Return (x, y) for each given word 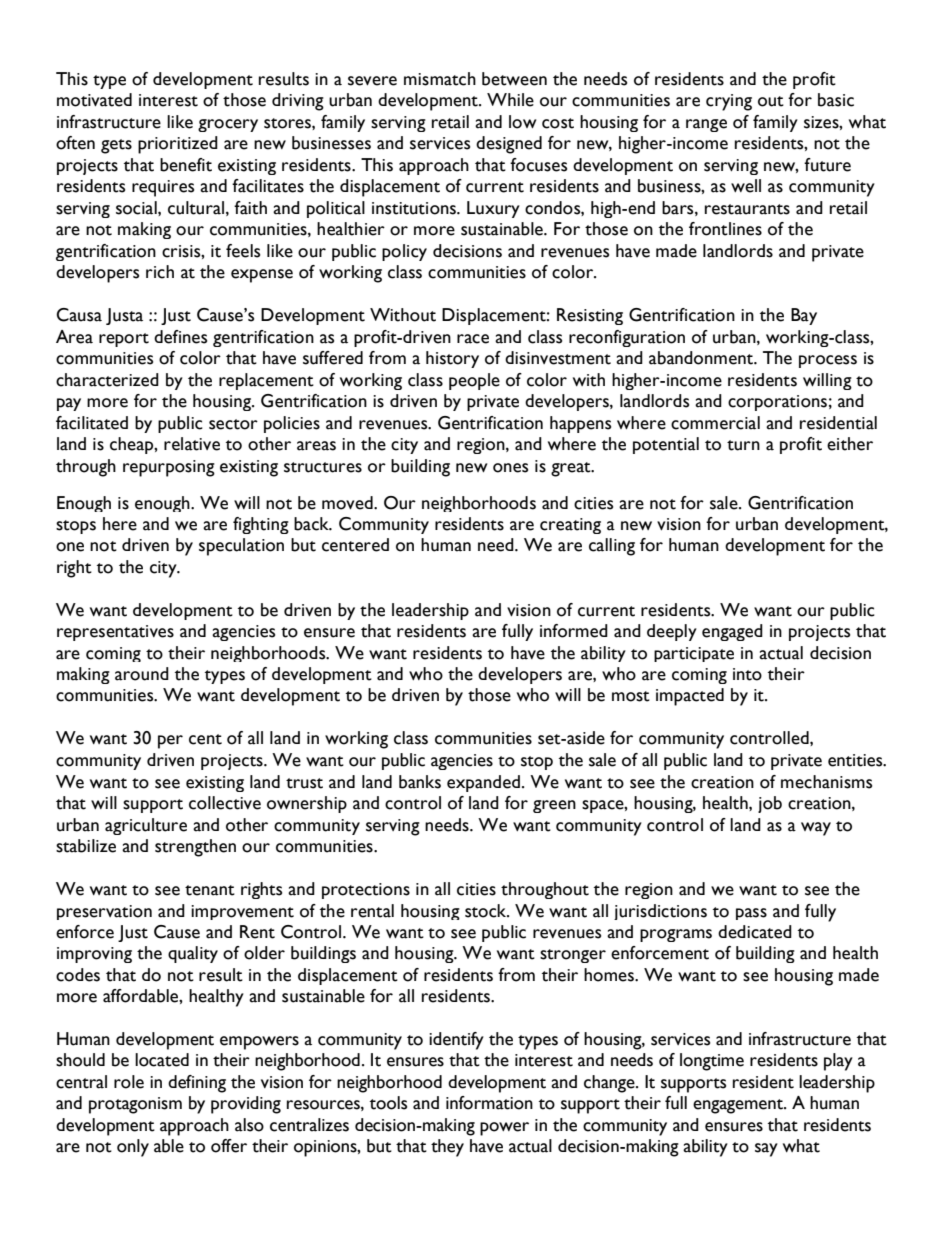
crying (729, 102)
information (489, 1103)
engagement (739, 1106)
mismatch (440, 79)
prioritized (178, 145)
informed (574, 631)
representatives (115, 633)
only (133, 1148)
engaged (732, 632)
